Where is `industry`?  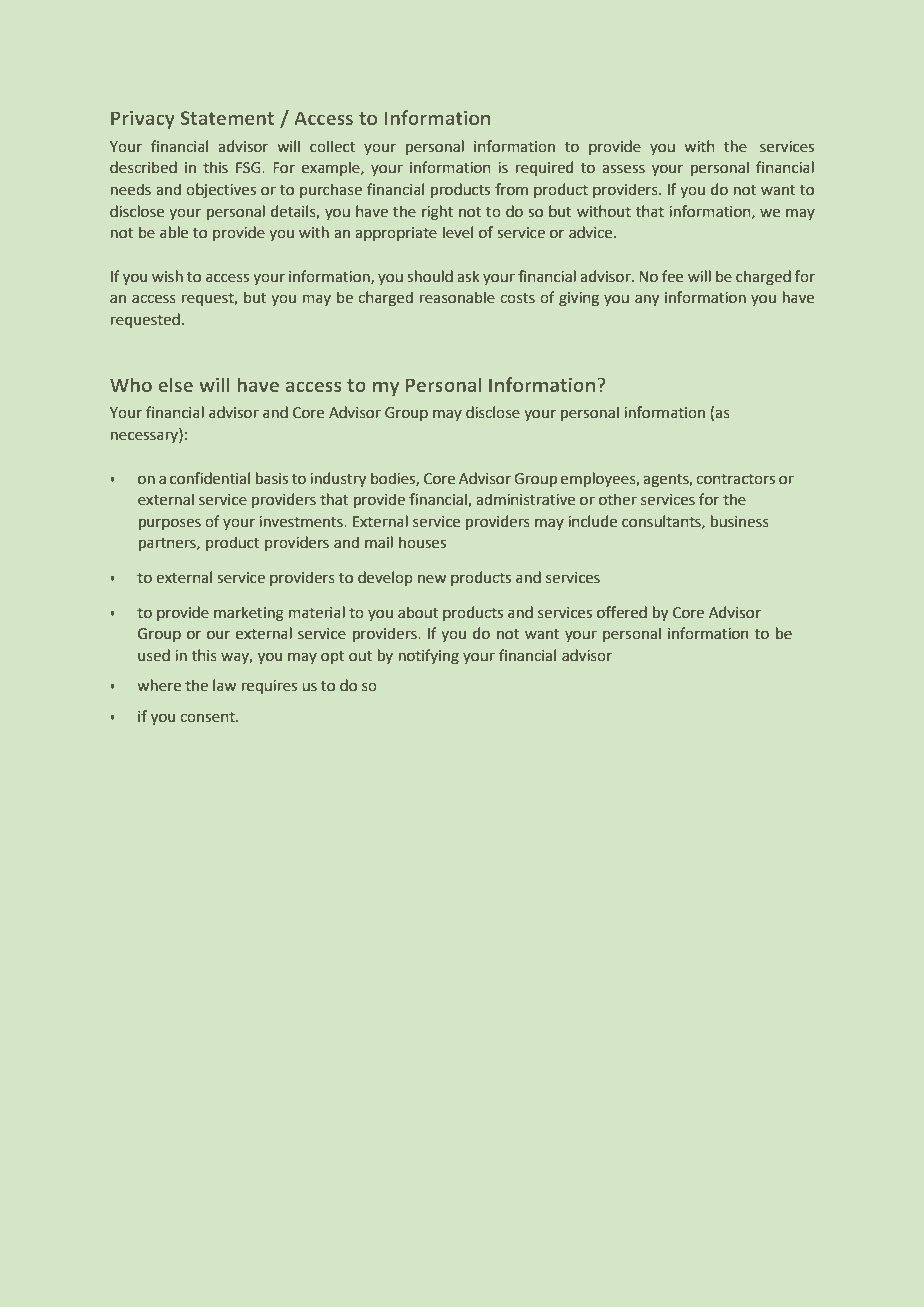
industry is located at coordinates (338, 479).
